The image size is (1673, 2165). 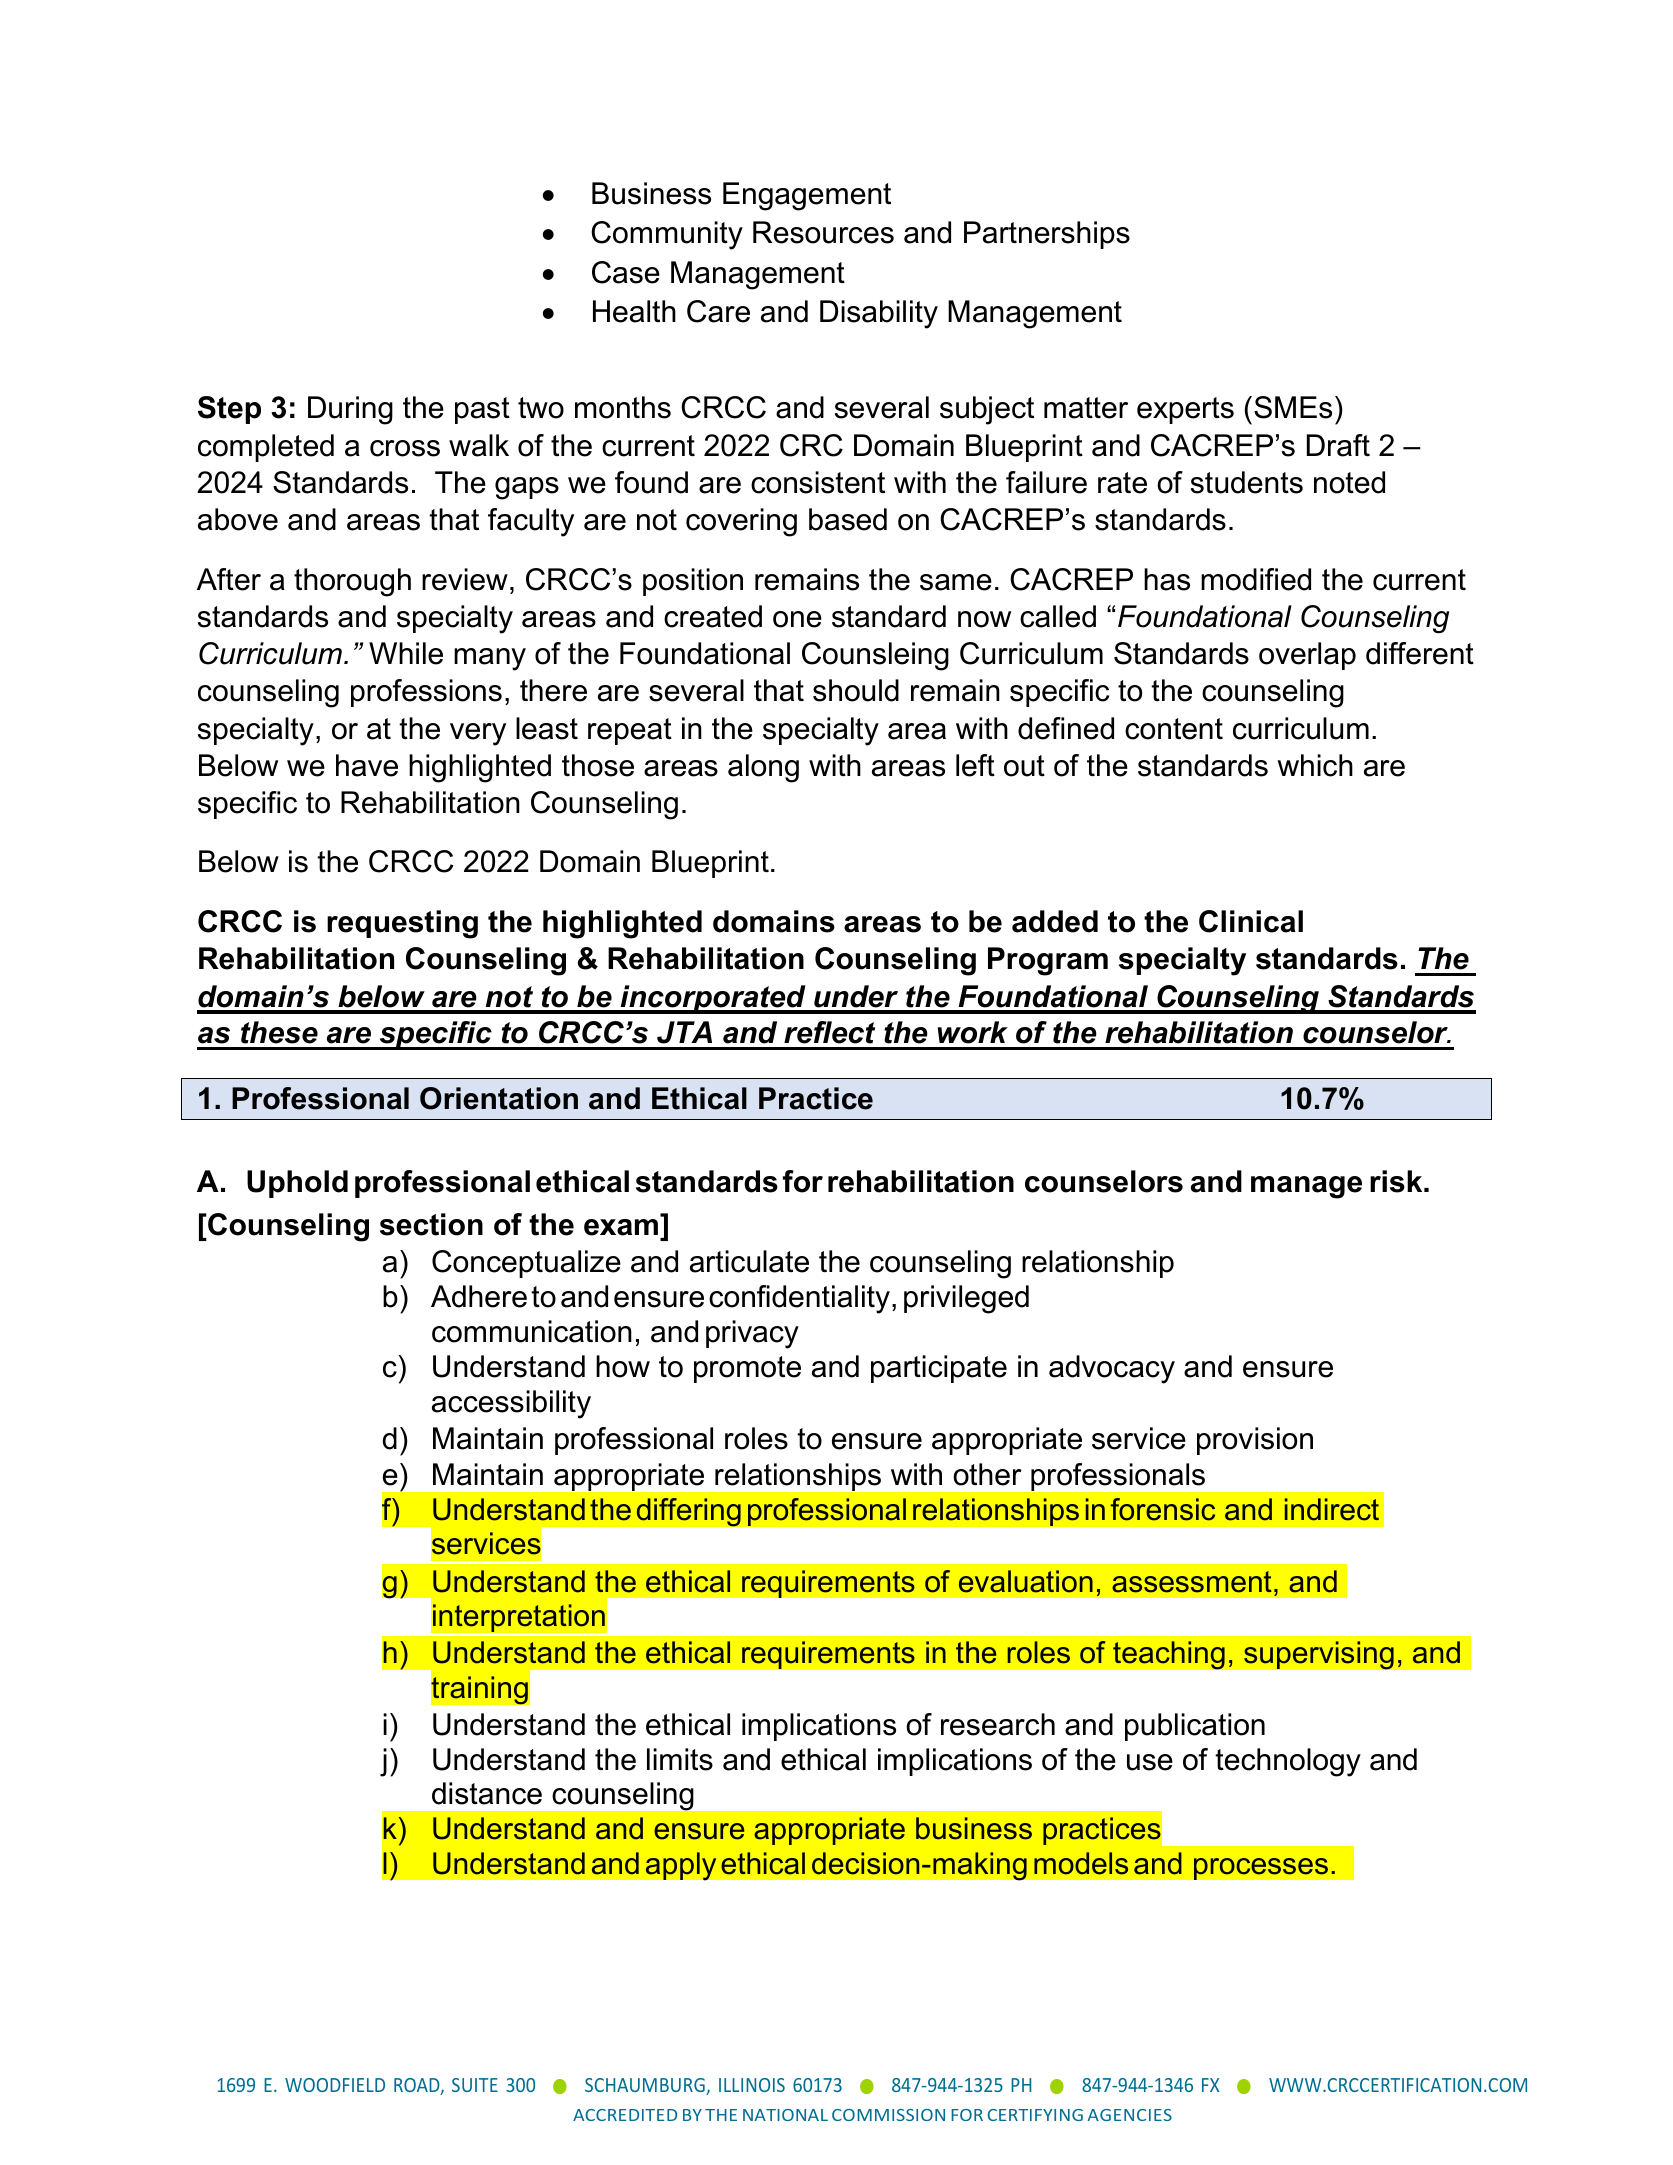 What do you see at coordinates (350, 410) in the image?
I see `During` at bounding box center [350, 410].
